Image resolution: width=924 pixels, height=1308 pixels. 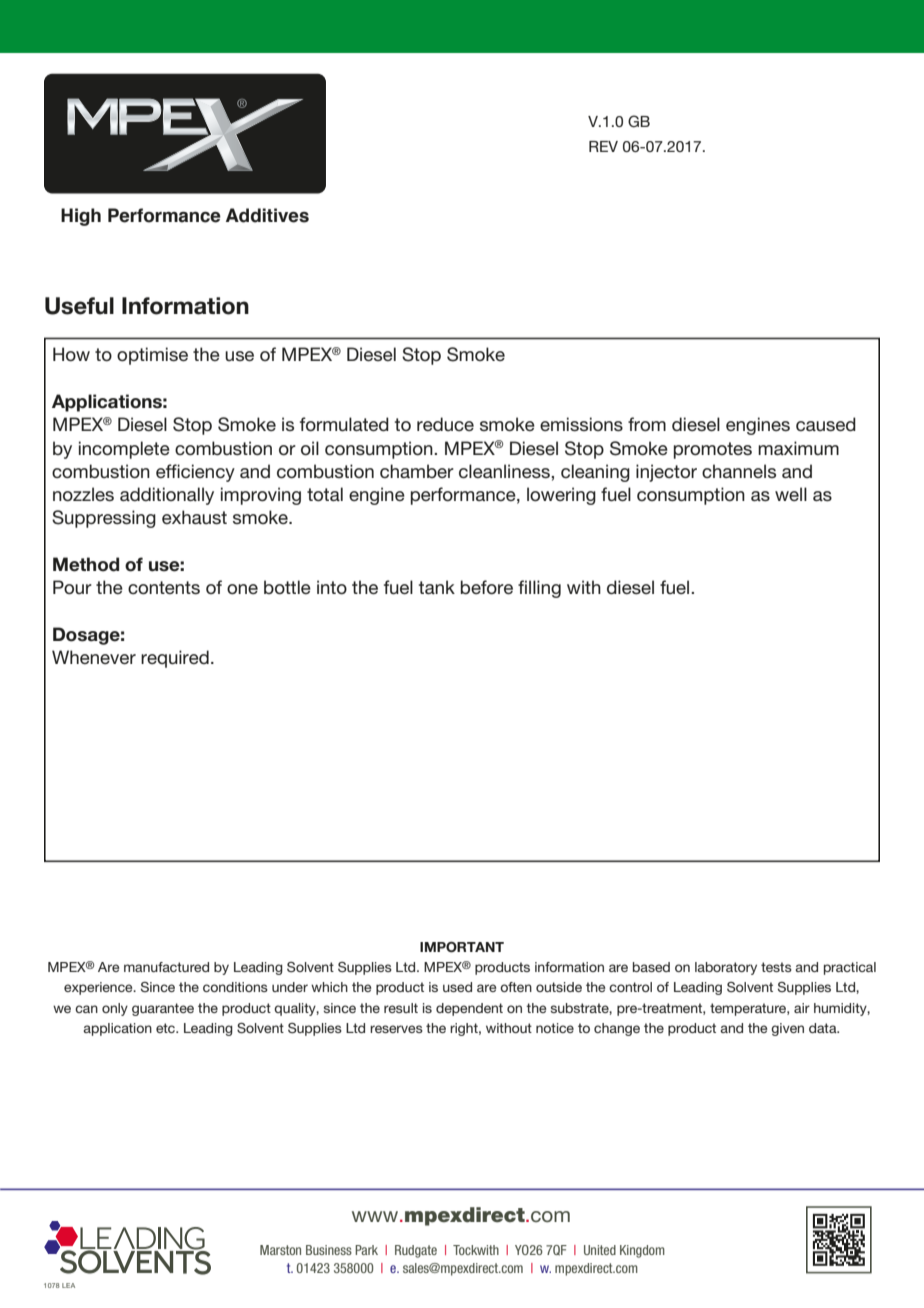 I want to click on dependent, so click(x=469, y=1009).
